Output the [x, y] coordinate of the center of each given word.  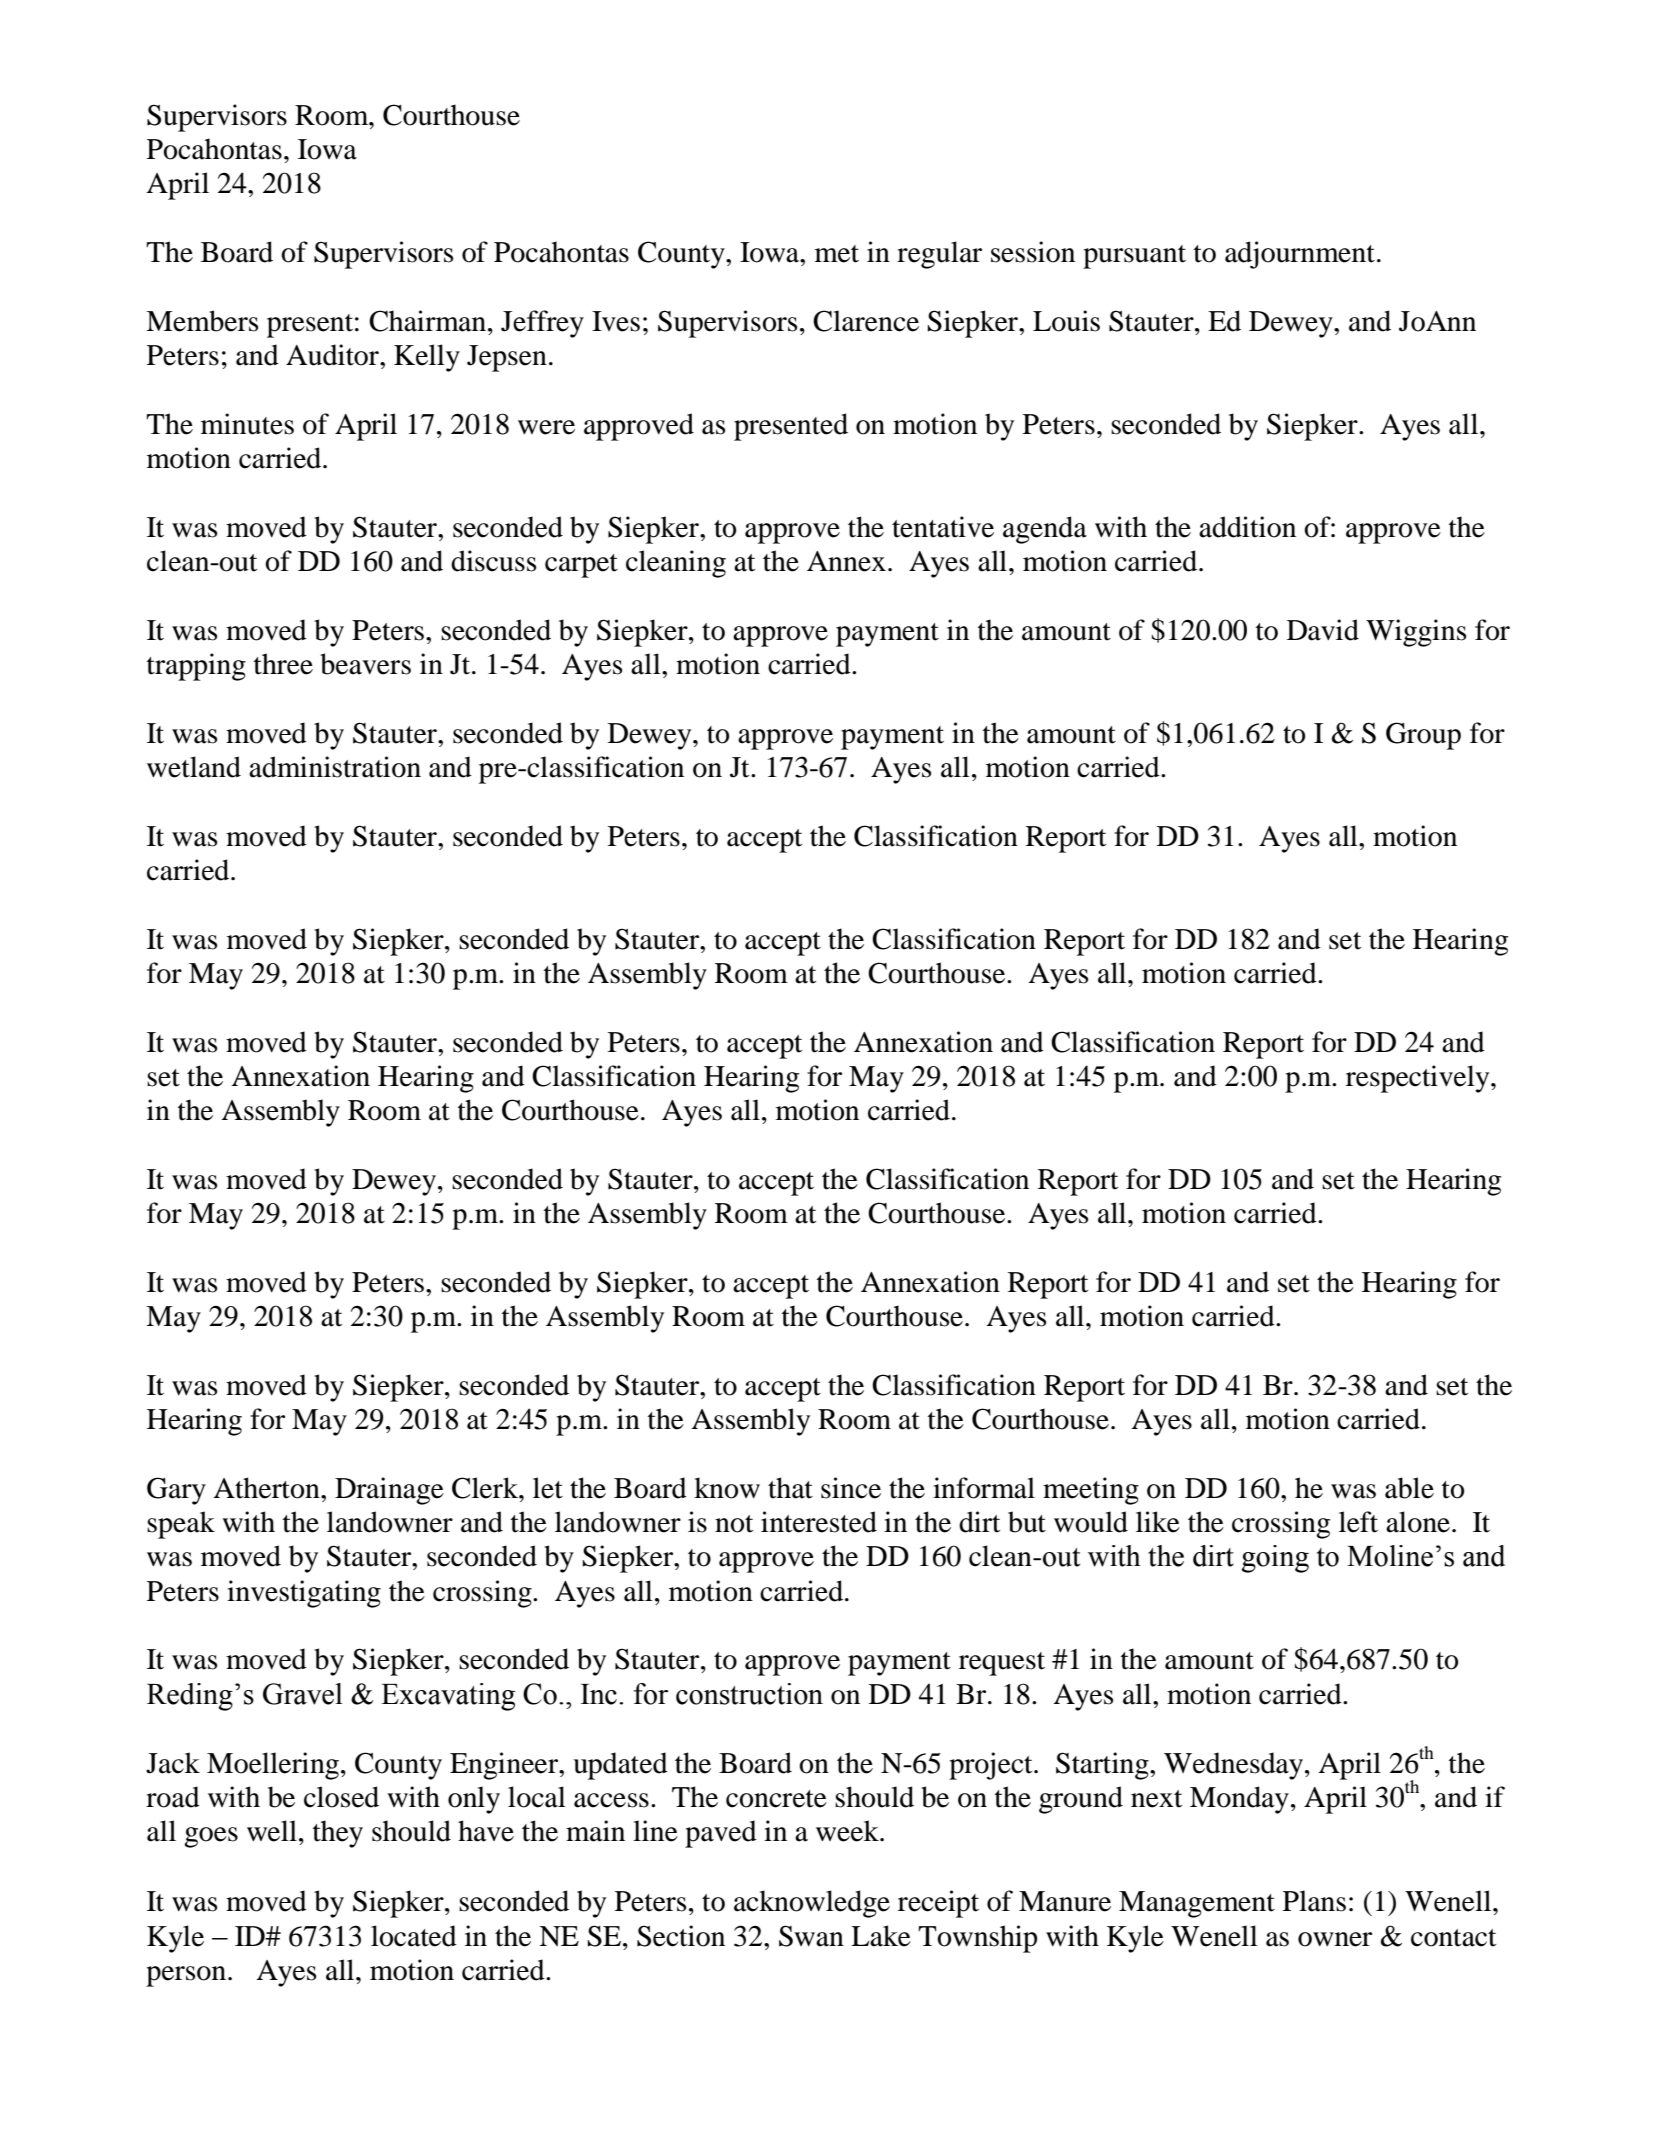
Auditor [333, 355]
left [1358, 1522]
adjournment [1300, 255]
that [790, 1488]
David [1323, 630]
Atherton [267, 1488]
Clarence [866, 321]
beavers [365, 664]
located [414, 1936]
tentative [943, 527]
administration [335, 767]
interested [819, 1522]
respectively [1419, 1079]
